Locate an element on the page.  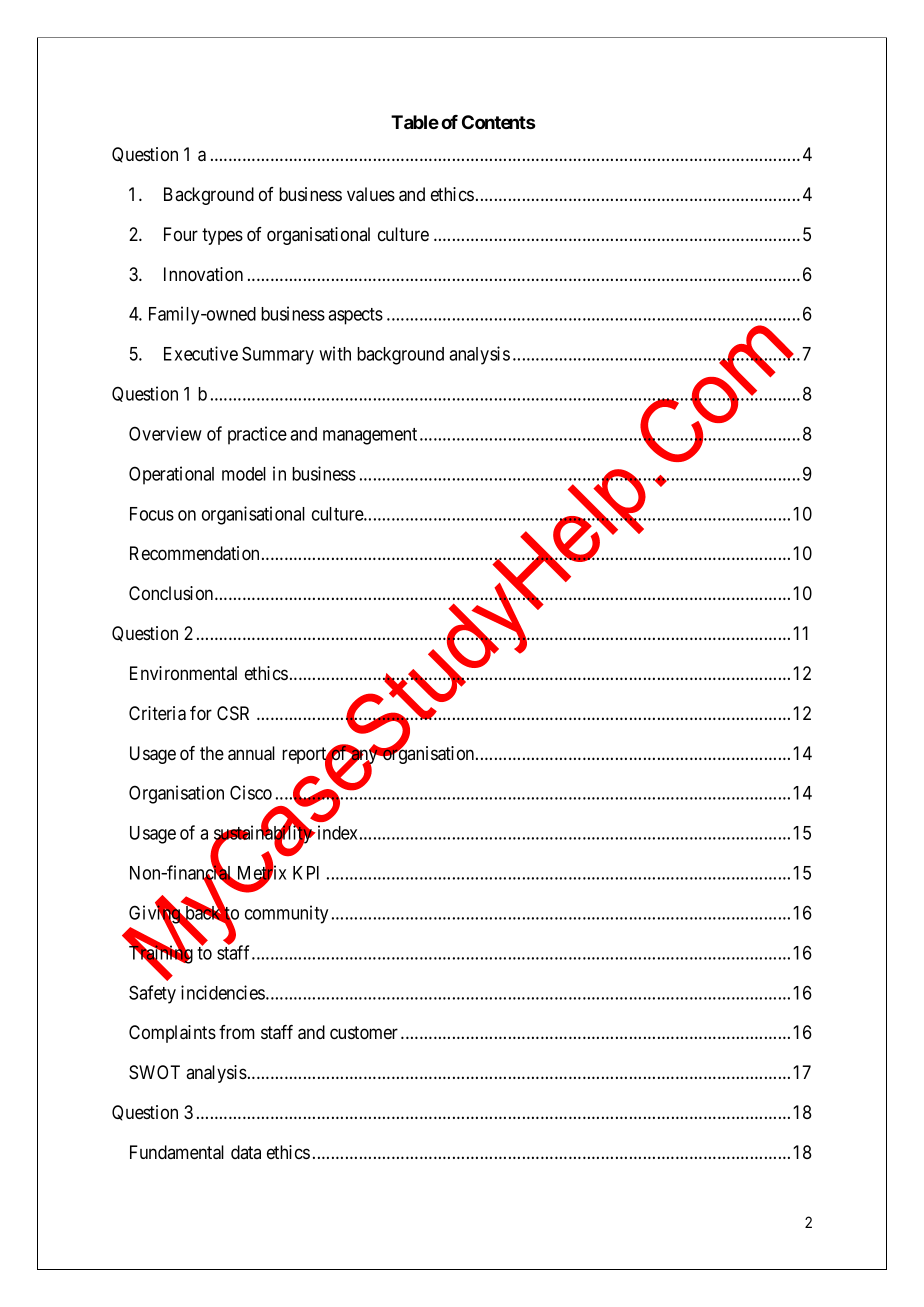
Environmental is located at coordinates (183, 673).
